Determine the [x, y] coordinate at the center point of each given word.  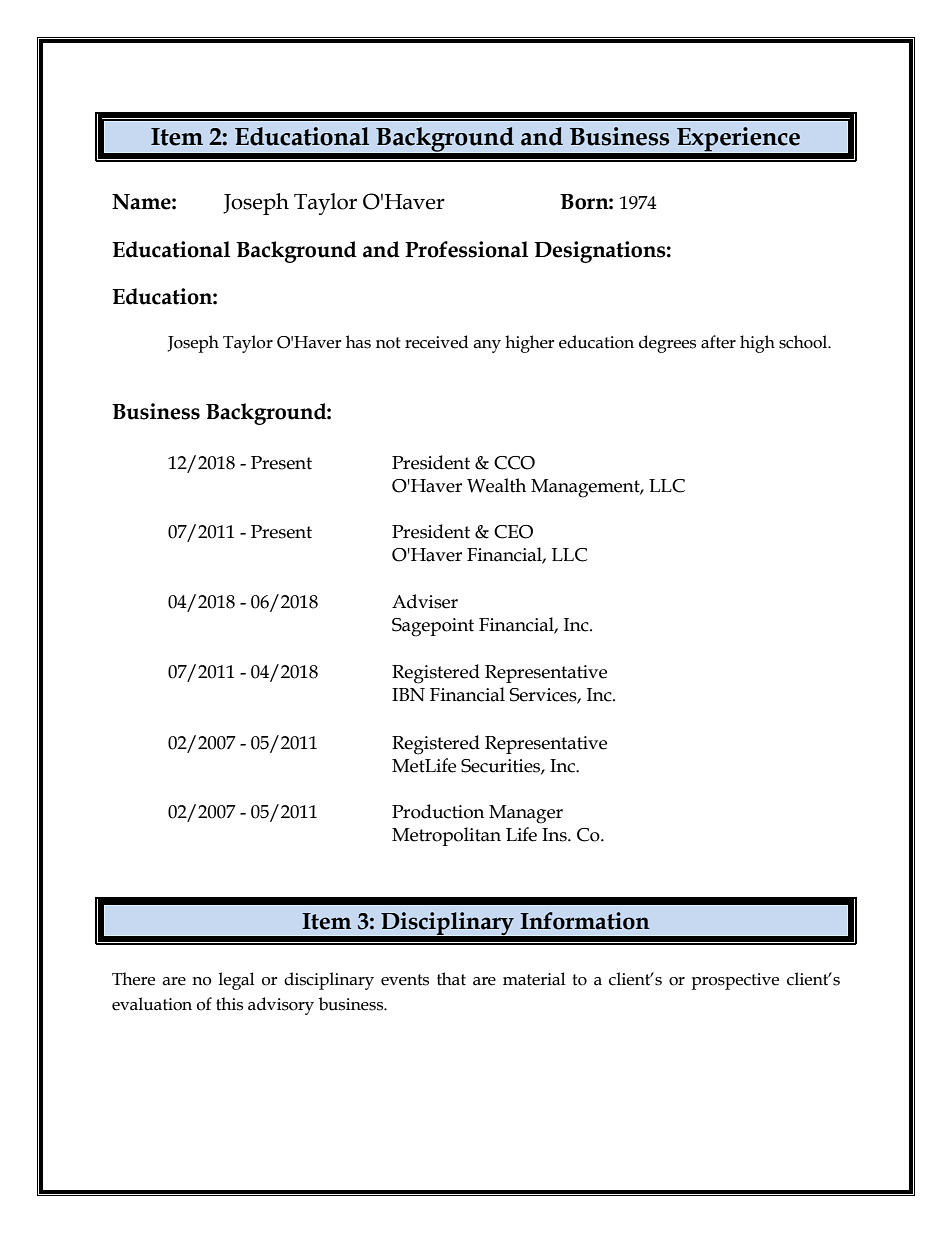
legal [236, 981]
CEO [513, 532]
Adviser [425, 601]
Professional [466, 249]
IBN [408, 694]
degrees [667, 344]
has [358, 342]
